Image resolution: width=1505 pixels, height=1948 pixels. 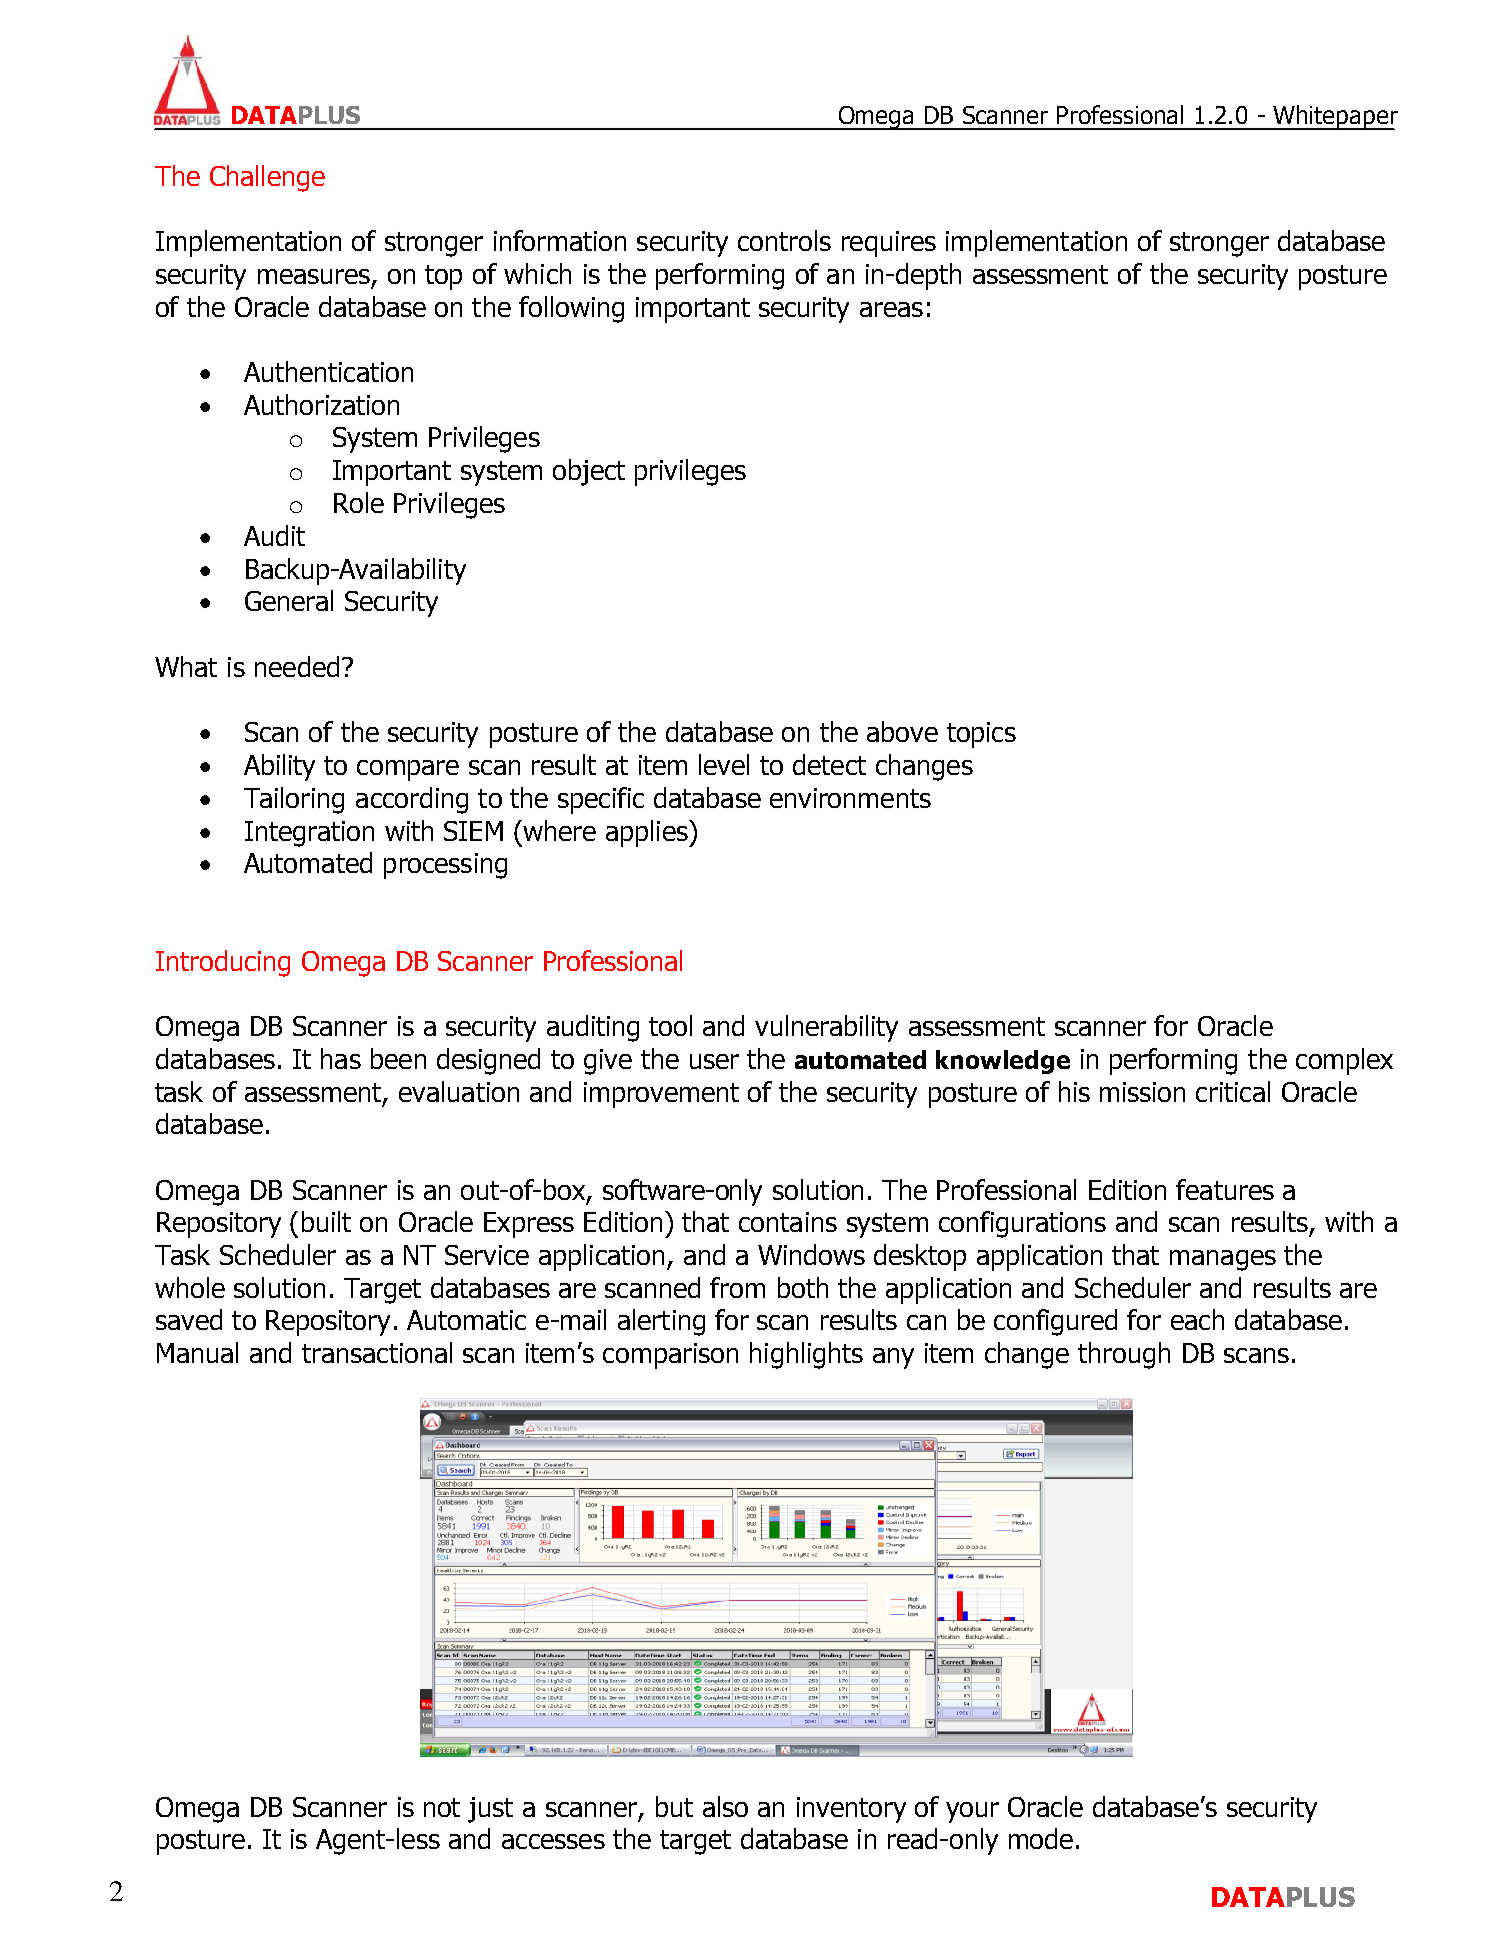 What do you see at coordinates (1041, 1838) in the screenshot?
I see `mode` at bounding box center [1041, 1838].
